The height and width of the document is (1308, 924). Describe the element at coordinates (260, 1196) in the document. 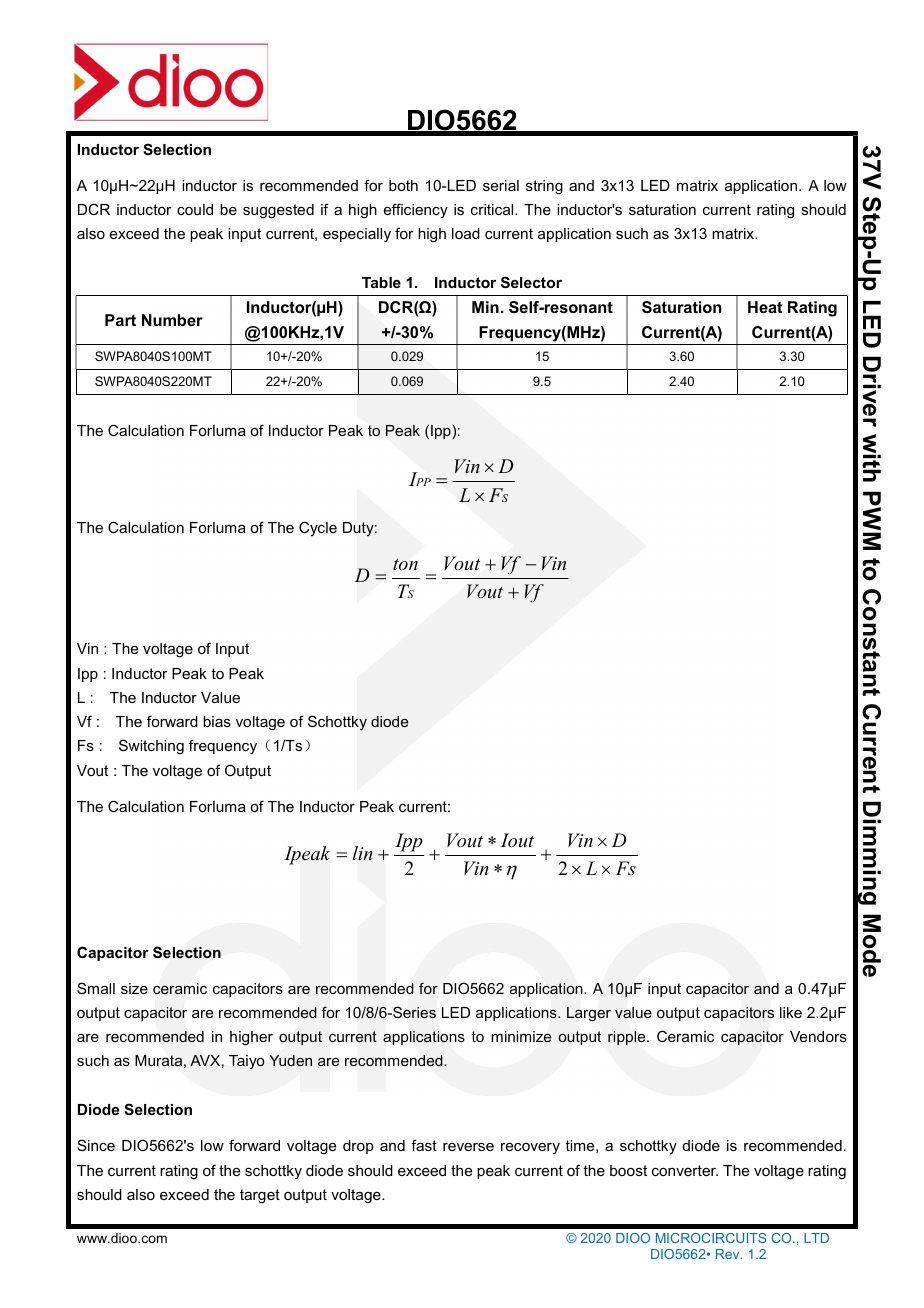

I see `target` at that location.
